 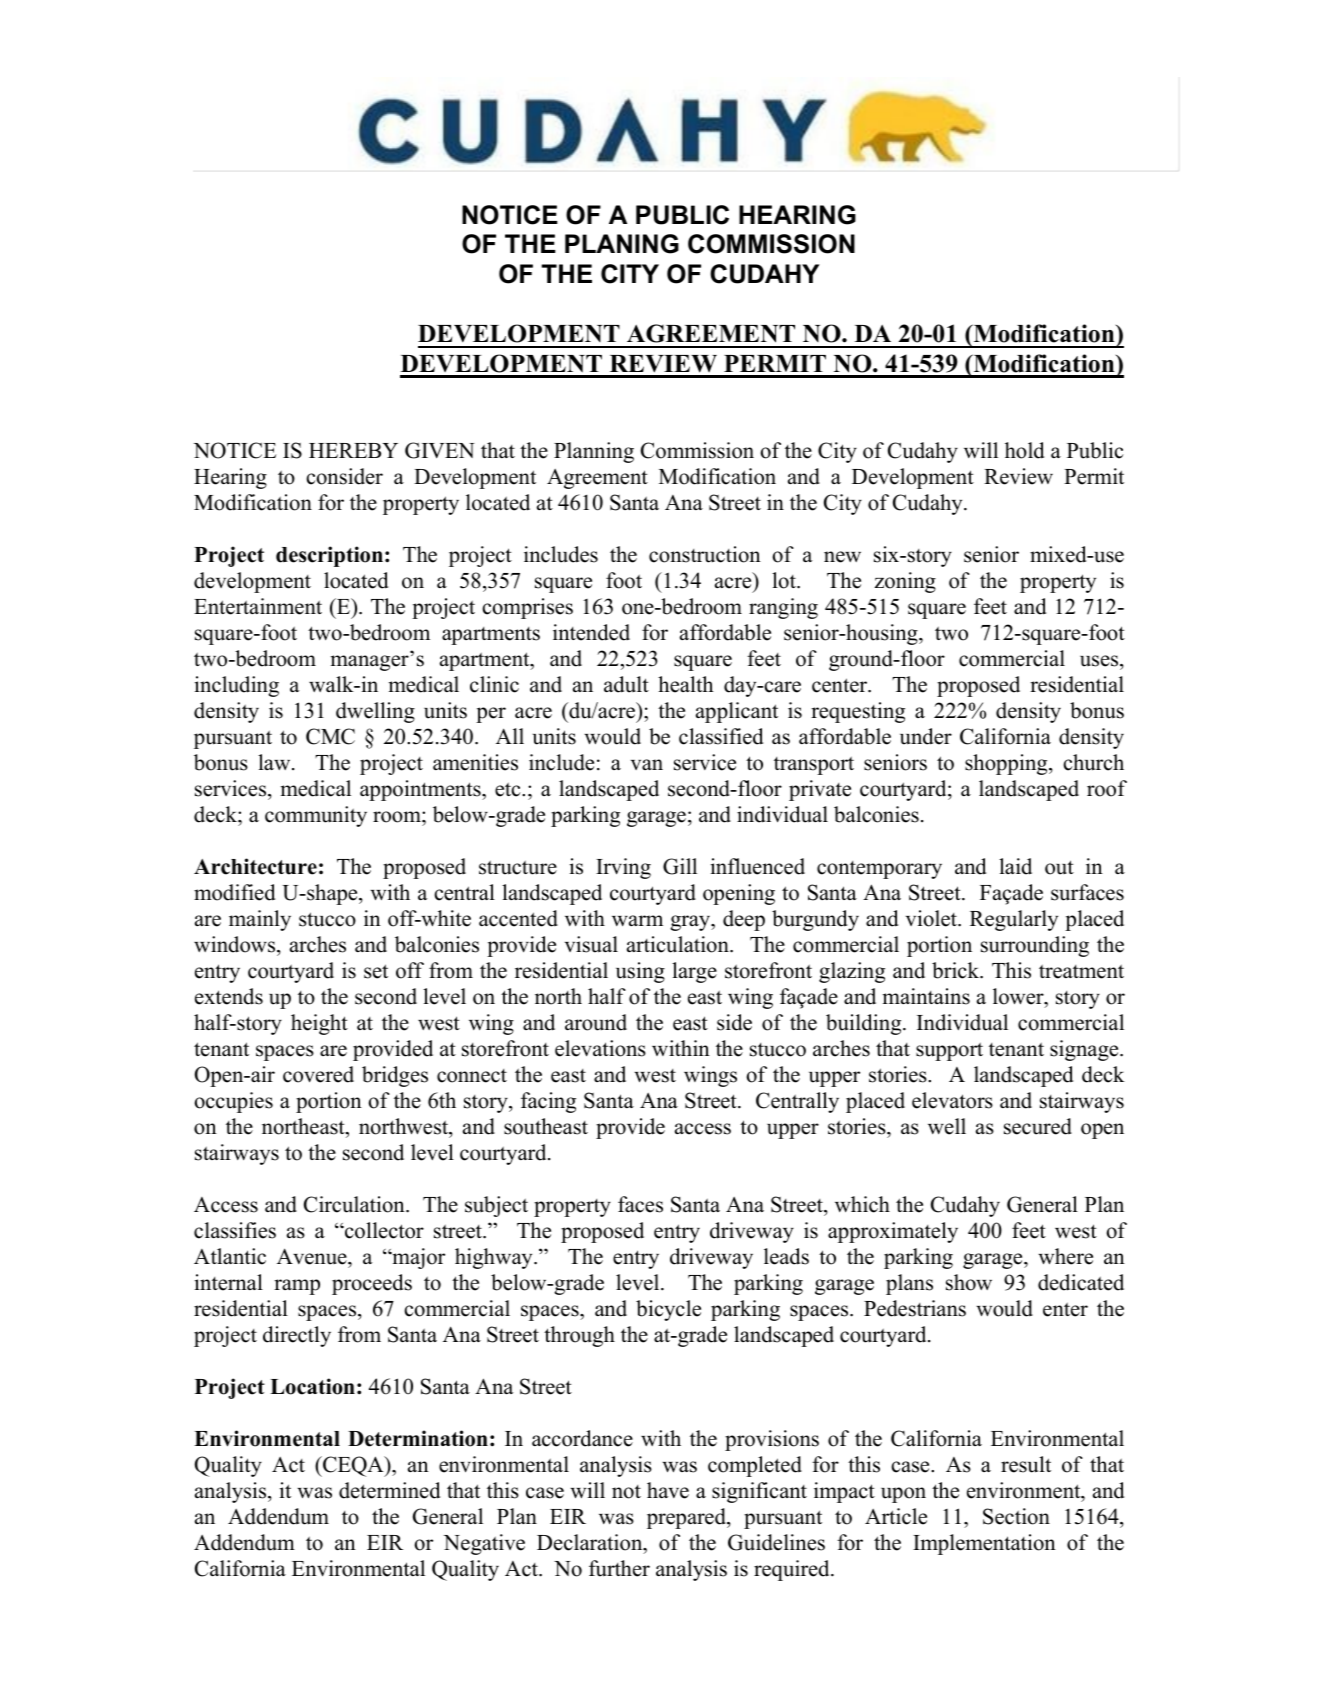 I want to click on community, so click(x=316, y=816).
